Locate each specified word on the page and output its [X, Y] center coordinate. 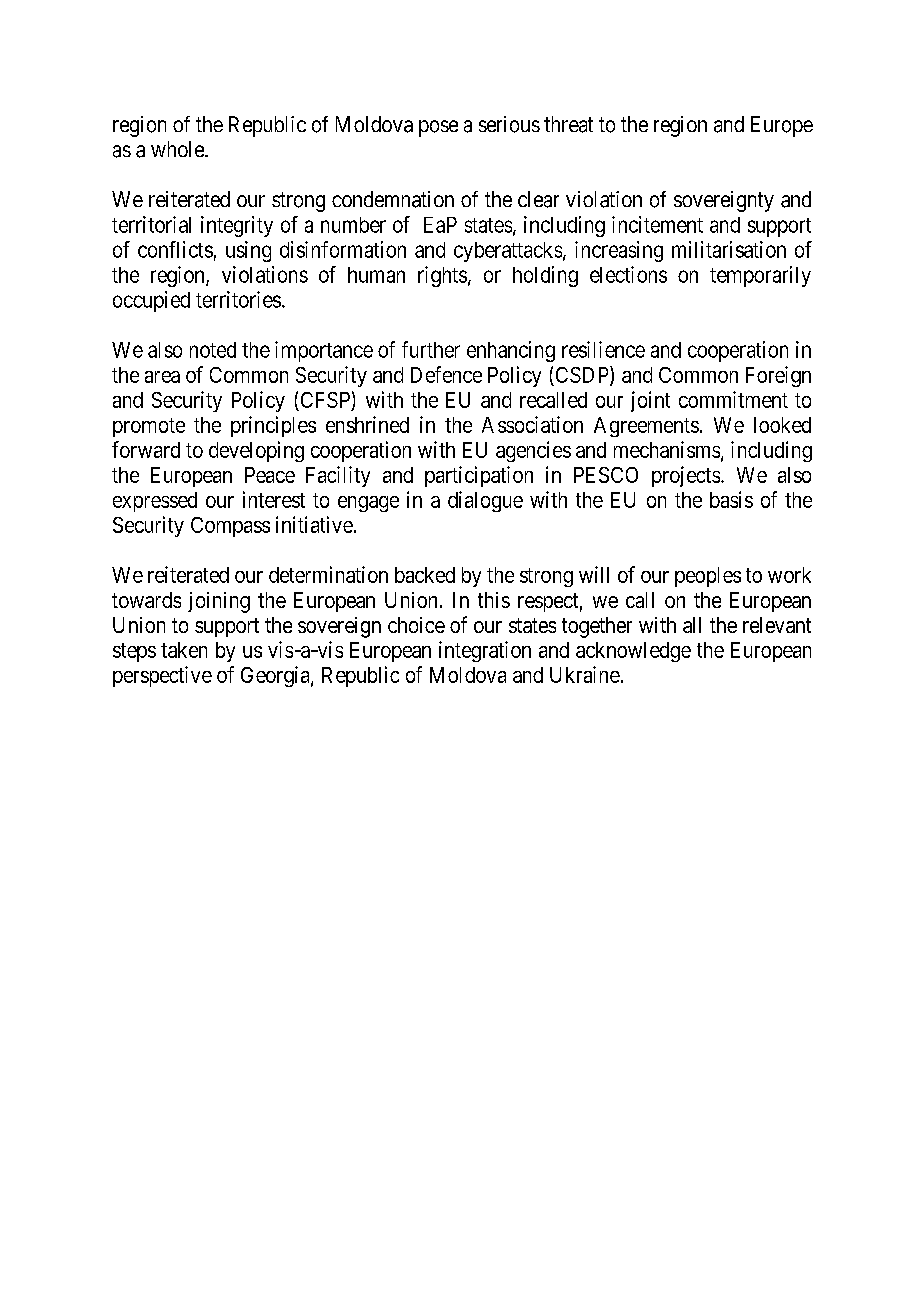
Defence [446, 374]
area [162, 377]
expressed [155, 502]
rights [442, 276]
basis [731, 499]
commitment [733, 399]
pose [438, 128]
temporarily [760, 276]
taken [184, 650]
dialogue [485, 501]
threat [568, 124]
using [248, 251]
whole [178, 149]
